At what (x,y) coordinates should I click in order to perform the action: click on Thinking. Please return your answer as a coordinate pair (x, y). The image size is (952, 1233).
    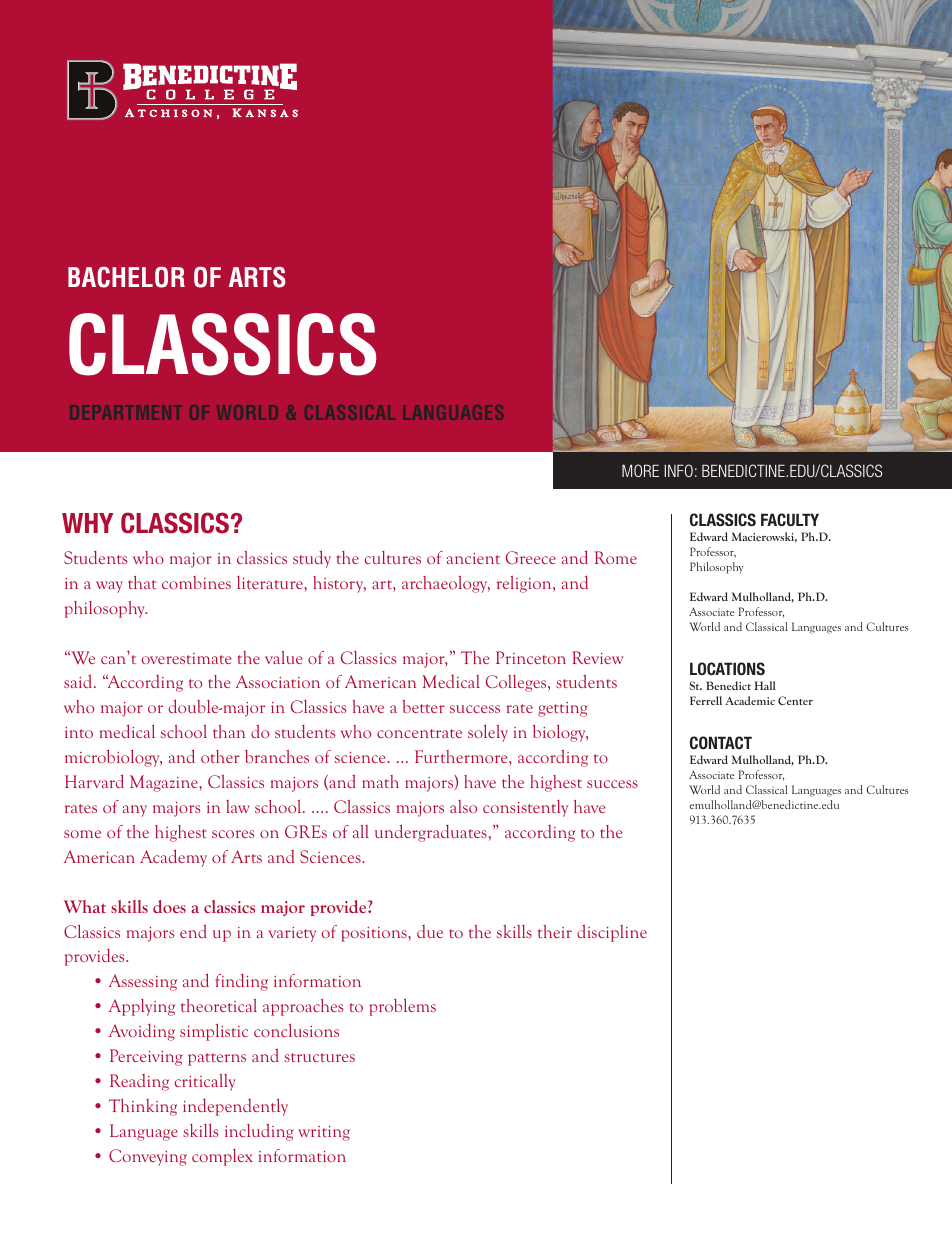
    Looking at the image, I should click on (143, 1107).
